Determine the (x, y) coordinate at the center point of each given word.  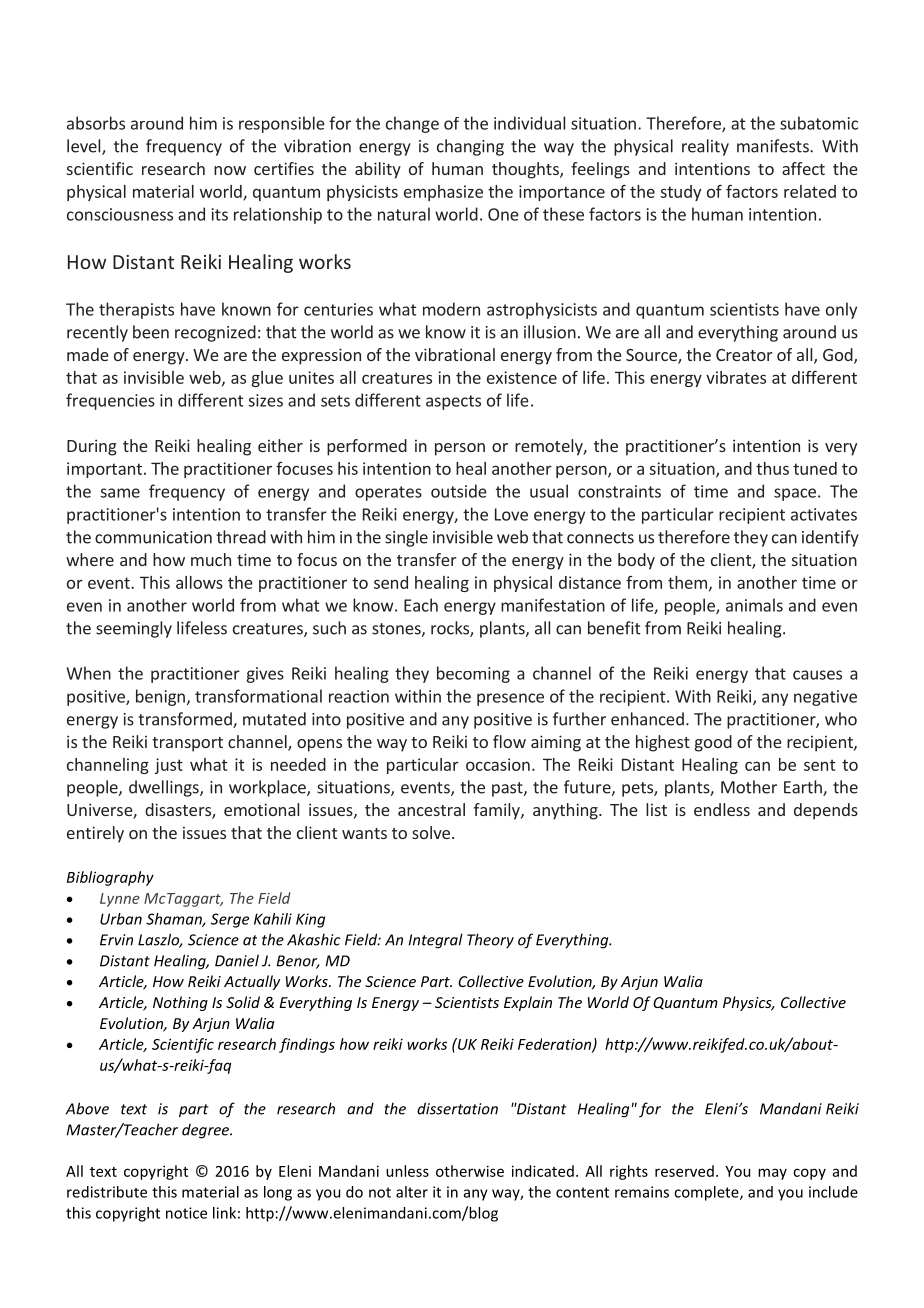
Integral (436, 941)
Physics (748, 1003)
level (85, 147)
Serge (230, 920)
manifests (774, 146)
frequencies (110, 401)
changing (470, 147)
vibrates (736, 377)
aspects (453, 402)
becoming (473, 674)
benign (160, 697)
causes (817, 675)
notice (186, 1213)
